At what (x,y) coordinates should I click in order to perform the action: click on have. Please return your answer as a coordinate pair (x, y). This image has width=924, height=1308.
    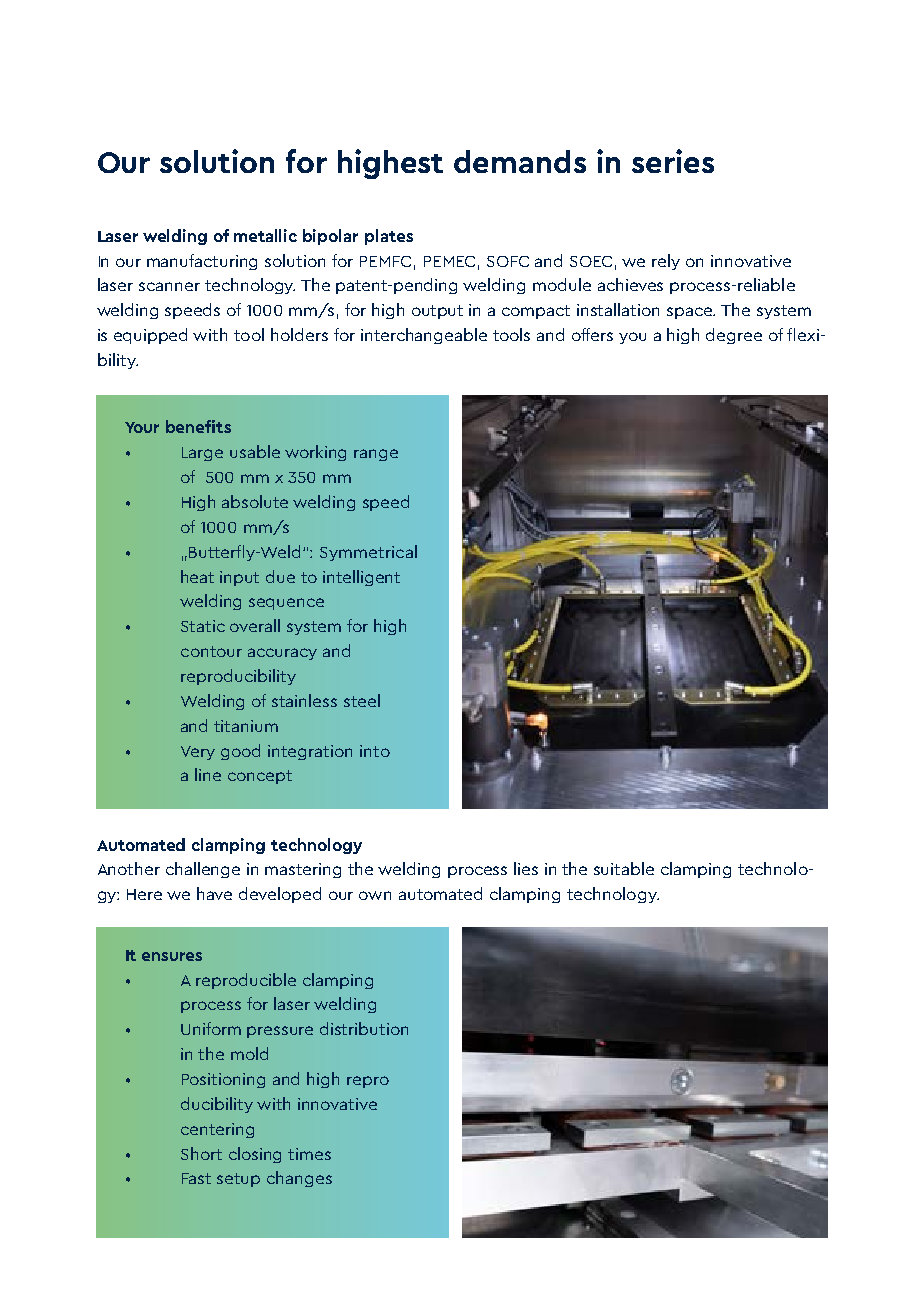
    Looking at the image, I should click on (214, 893).
